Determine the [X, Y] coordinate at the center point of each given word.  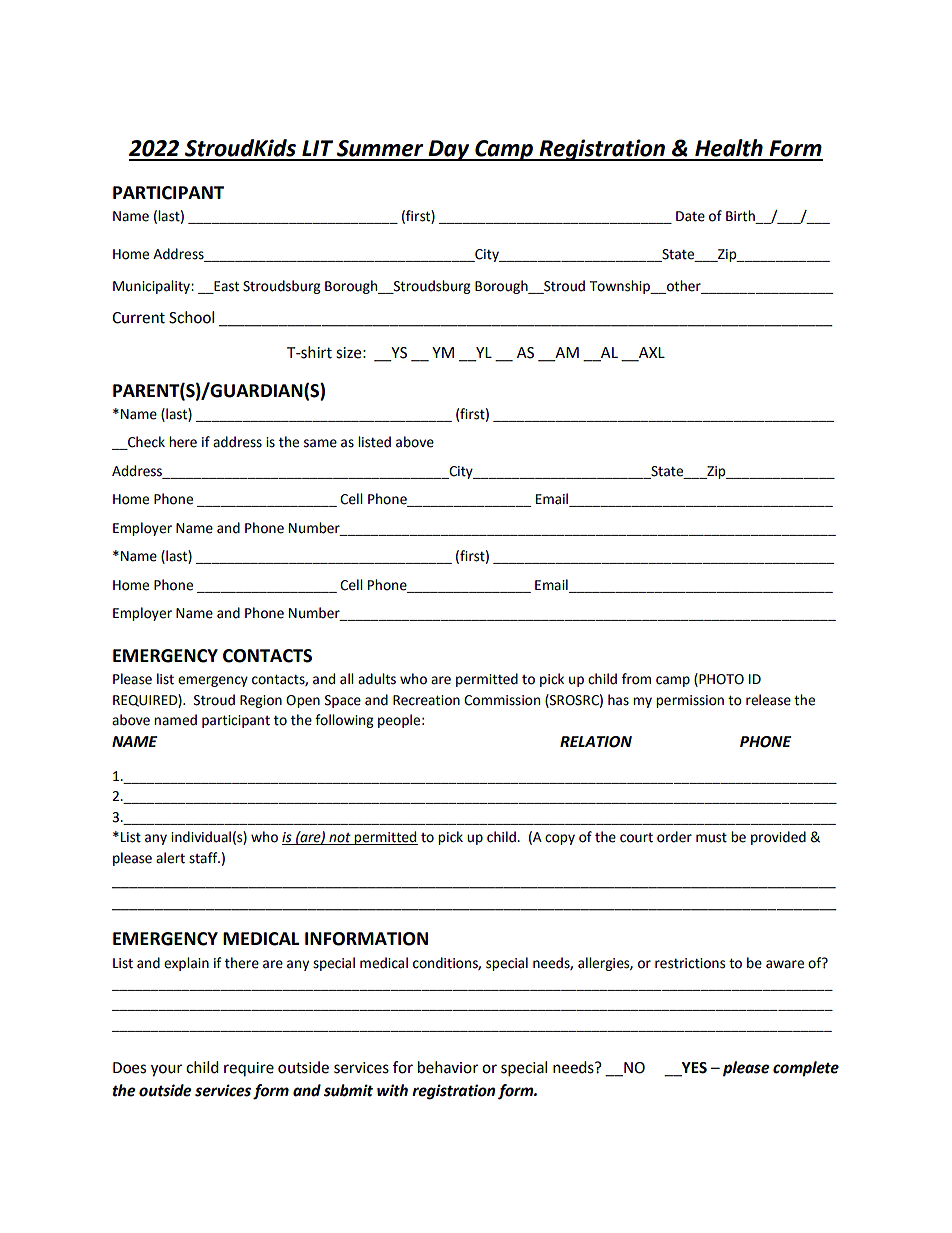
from [636, 679]
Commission [502, 700]
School [191, 317]
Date [690, 216]
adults [377, 679]
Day [449, 150]
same [320, 443]
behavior [448, 1067]
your [166, 1070]
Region [261, 701]
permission [690, 701]
